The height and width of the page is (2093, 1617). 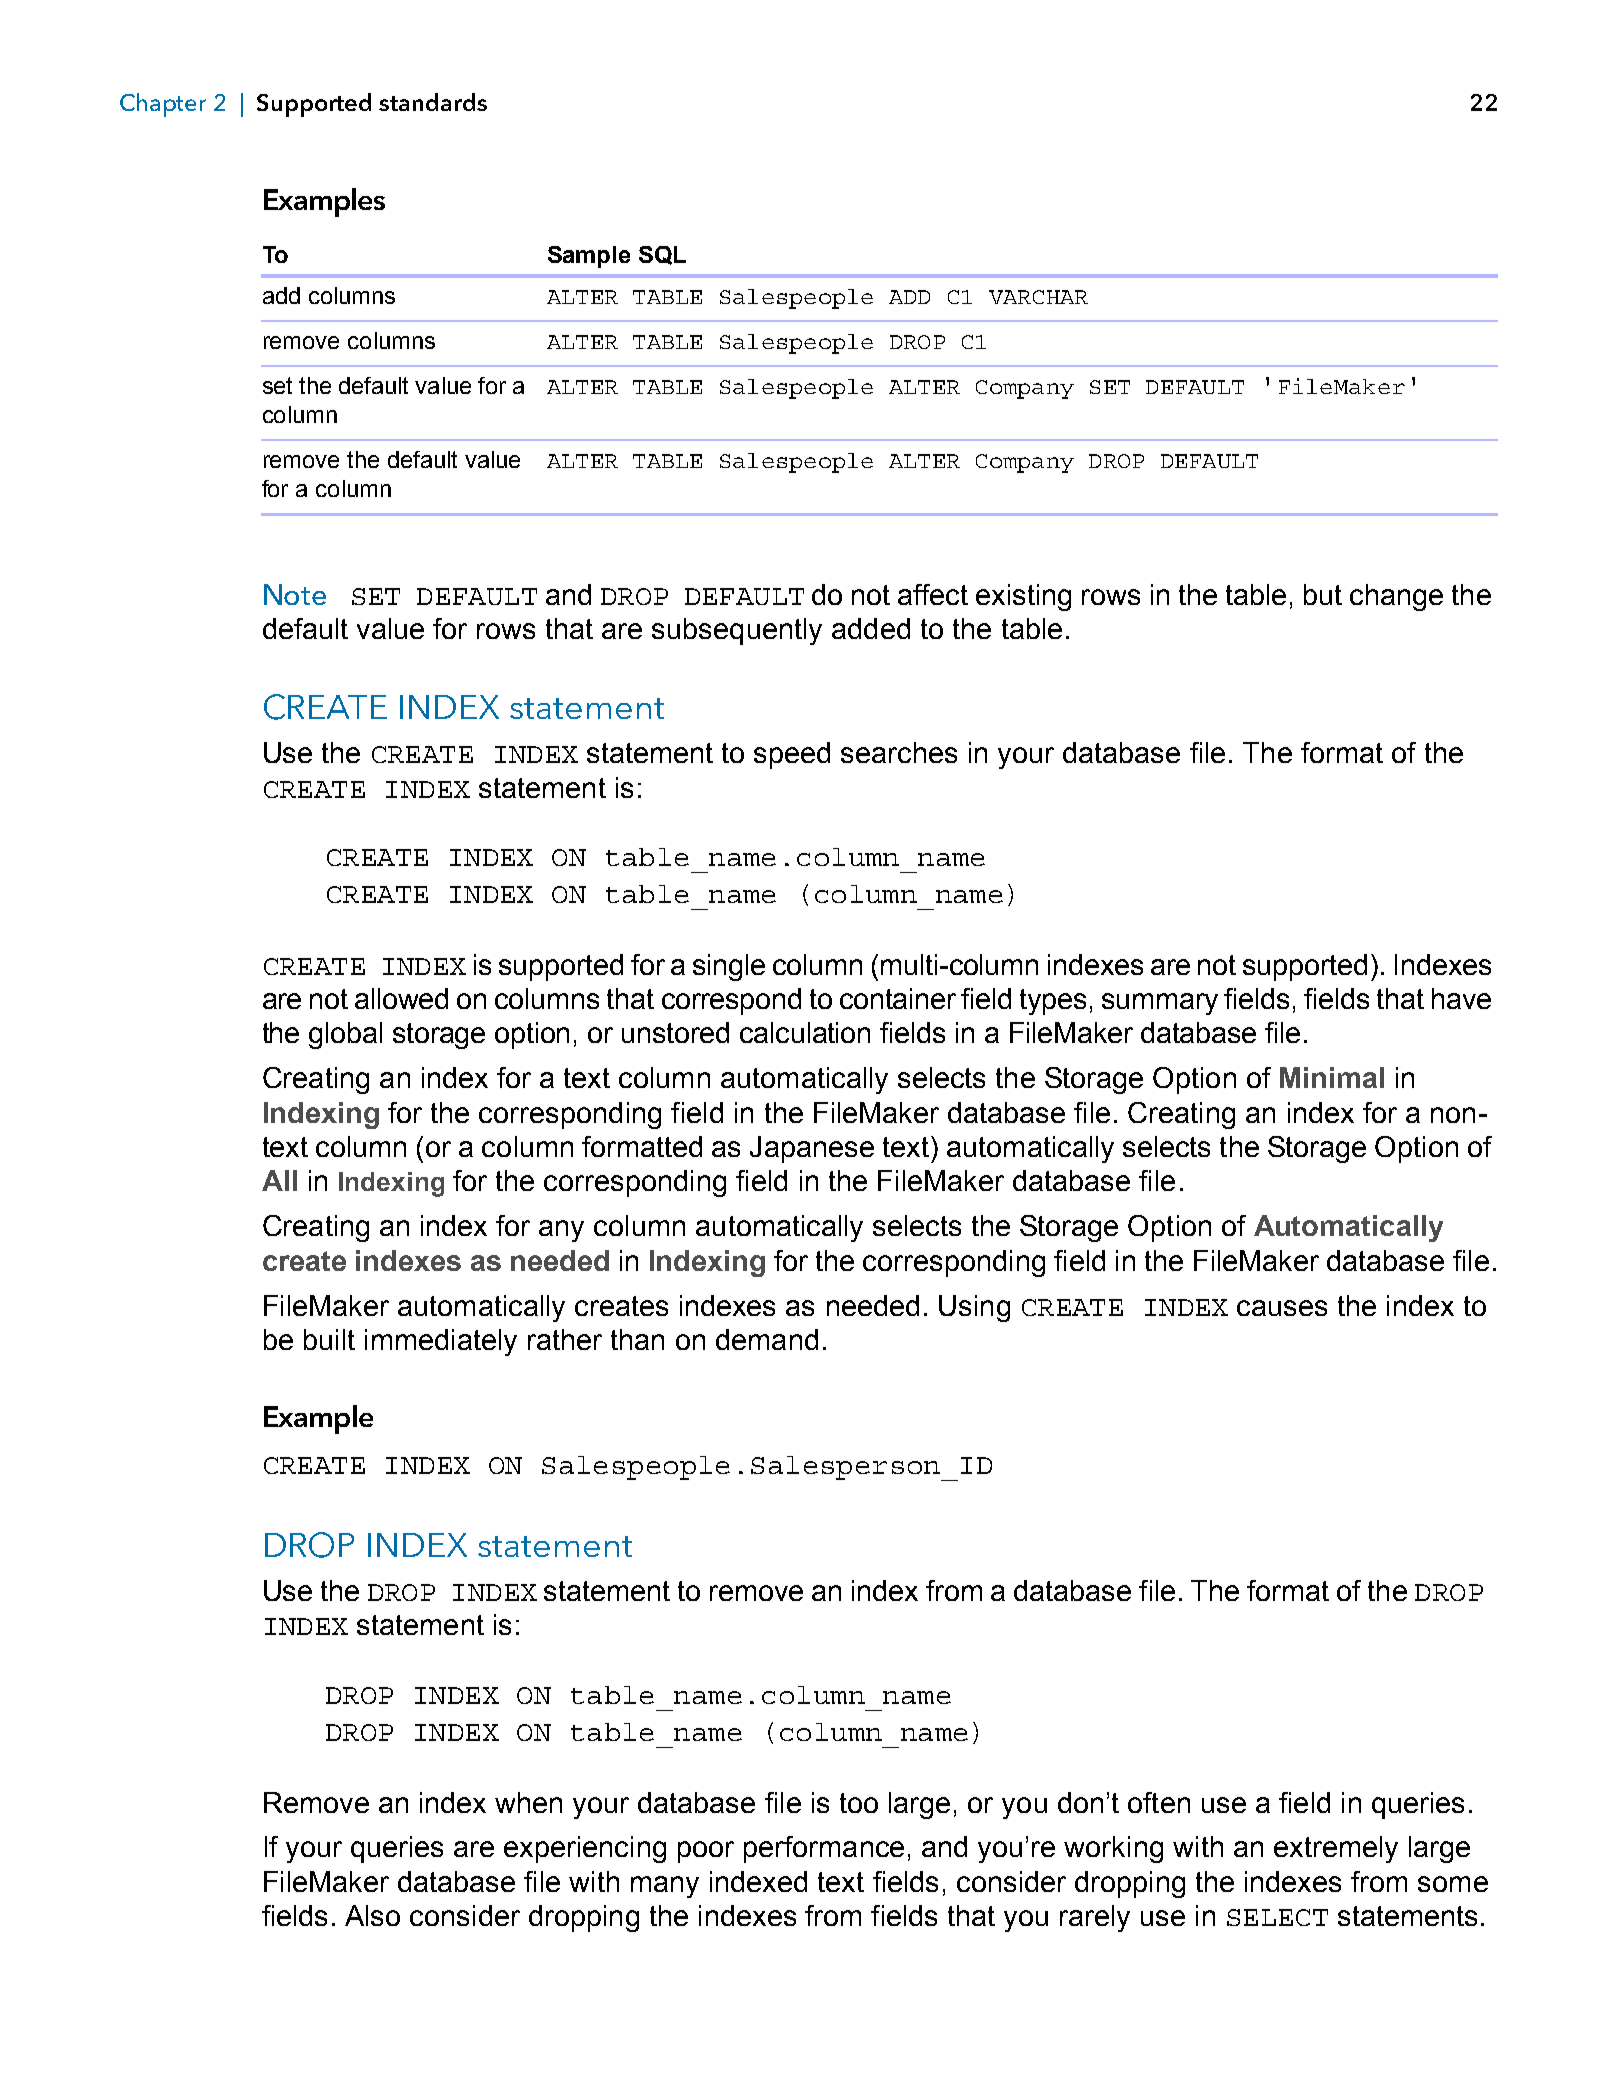 What do you see at coordinates (1282, 1308) in the page?
I see `causes` at bounding box center [1282, 1308].
